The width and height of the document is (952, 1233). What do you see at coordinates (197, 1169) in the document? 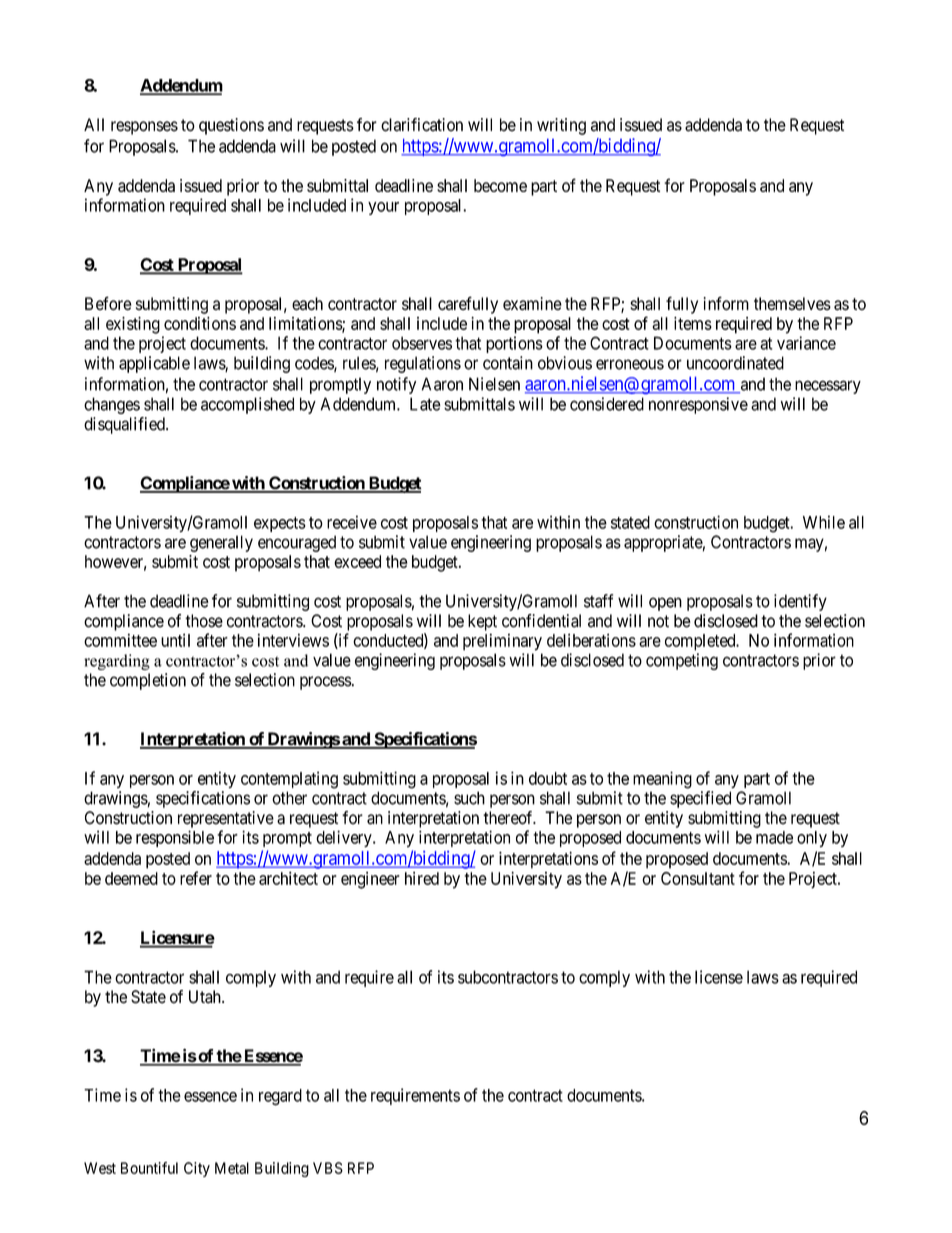
I see `City` at bounding box center [197, 1169].
